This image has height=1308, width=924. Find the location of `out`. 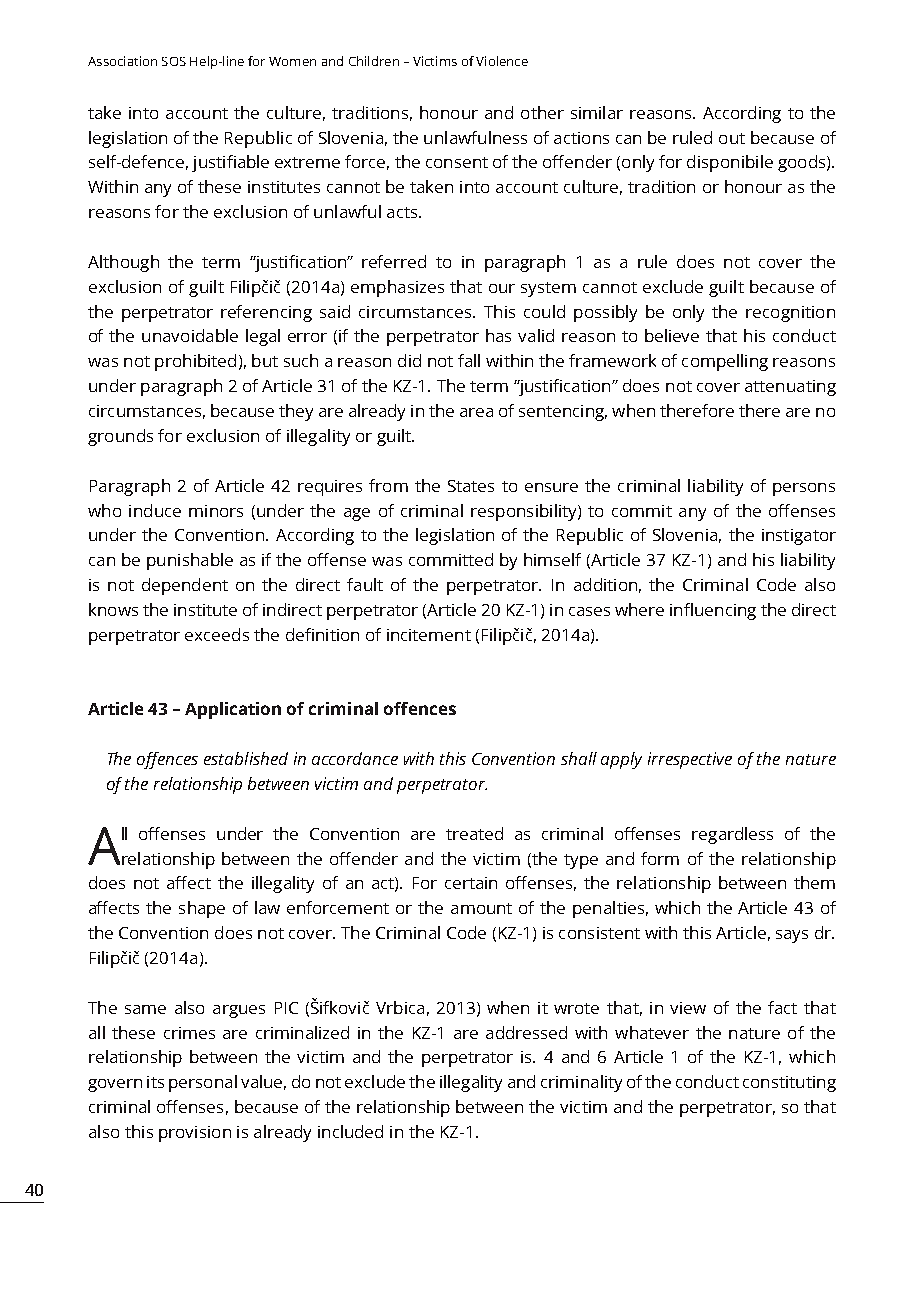

out is located at coordinates (732, 138).
